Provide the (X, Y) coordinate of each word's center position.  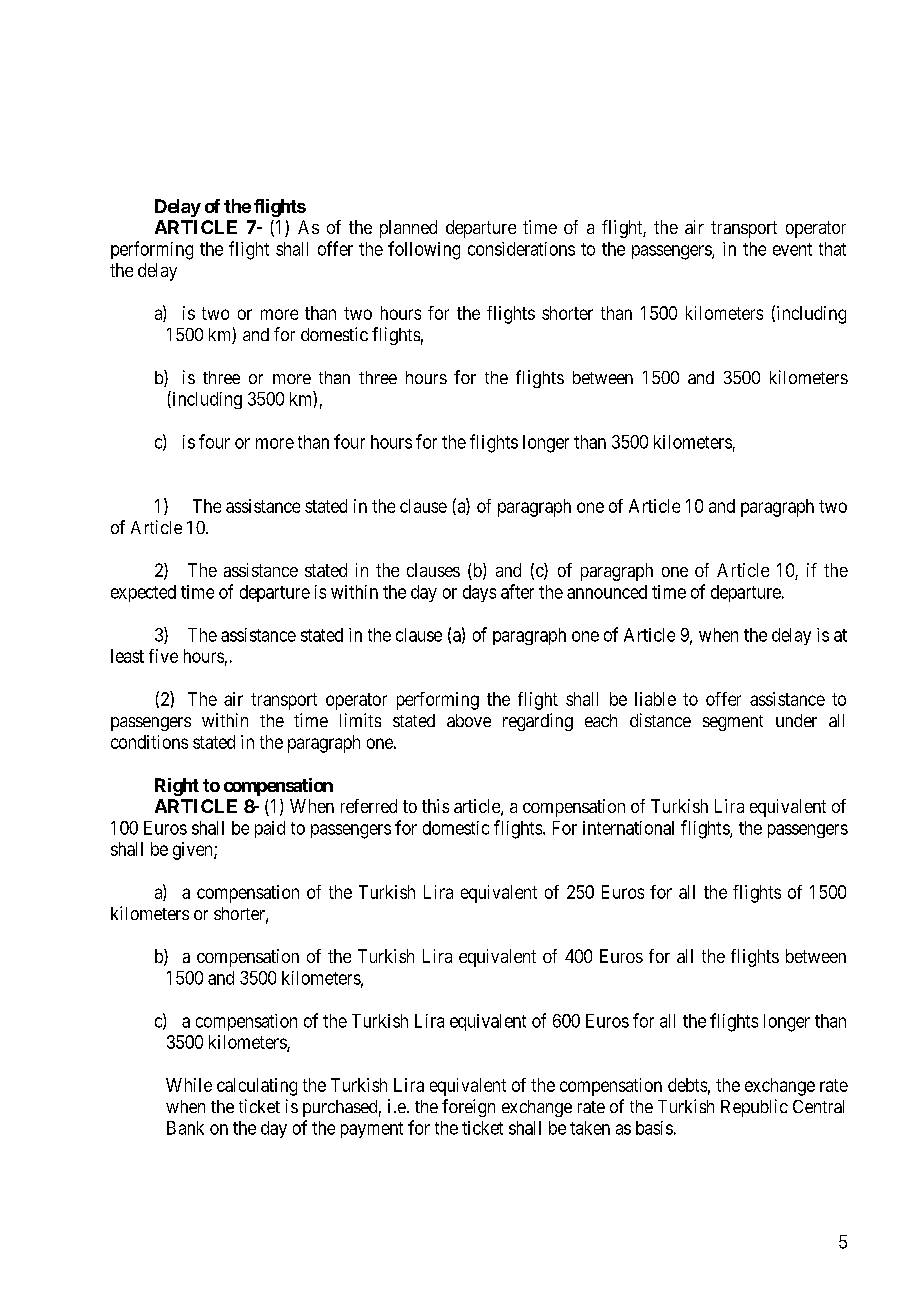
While (189, 1085)
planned (408, 229)
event (792, 249)
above (469, 720)
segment (733, 723)
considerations (521, 249)
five (163, 656)
